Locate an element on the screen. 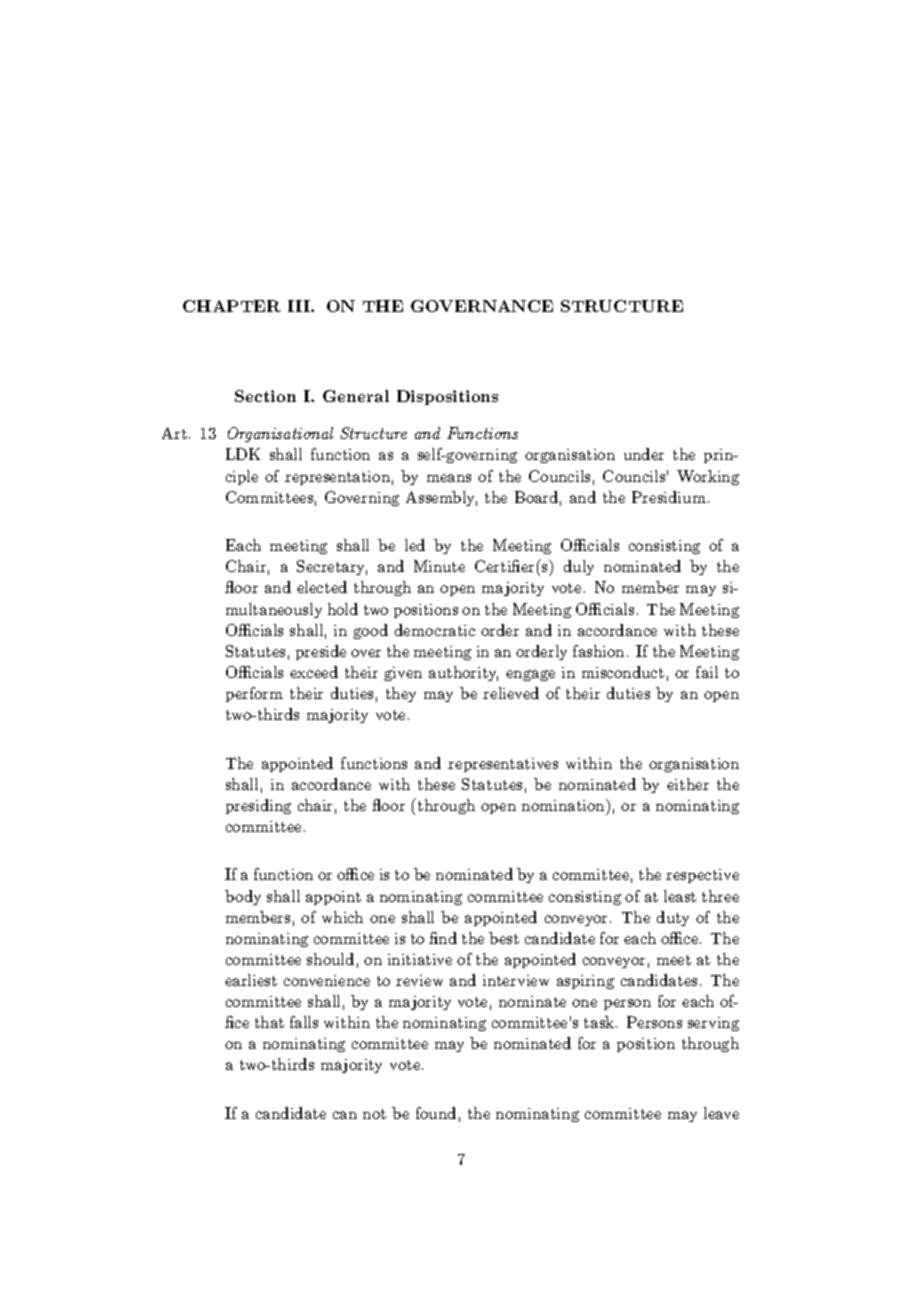 The width and height of the screenshot is (924, 1308). perform is located at coordinates (254, 694).
